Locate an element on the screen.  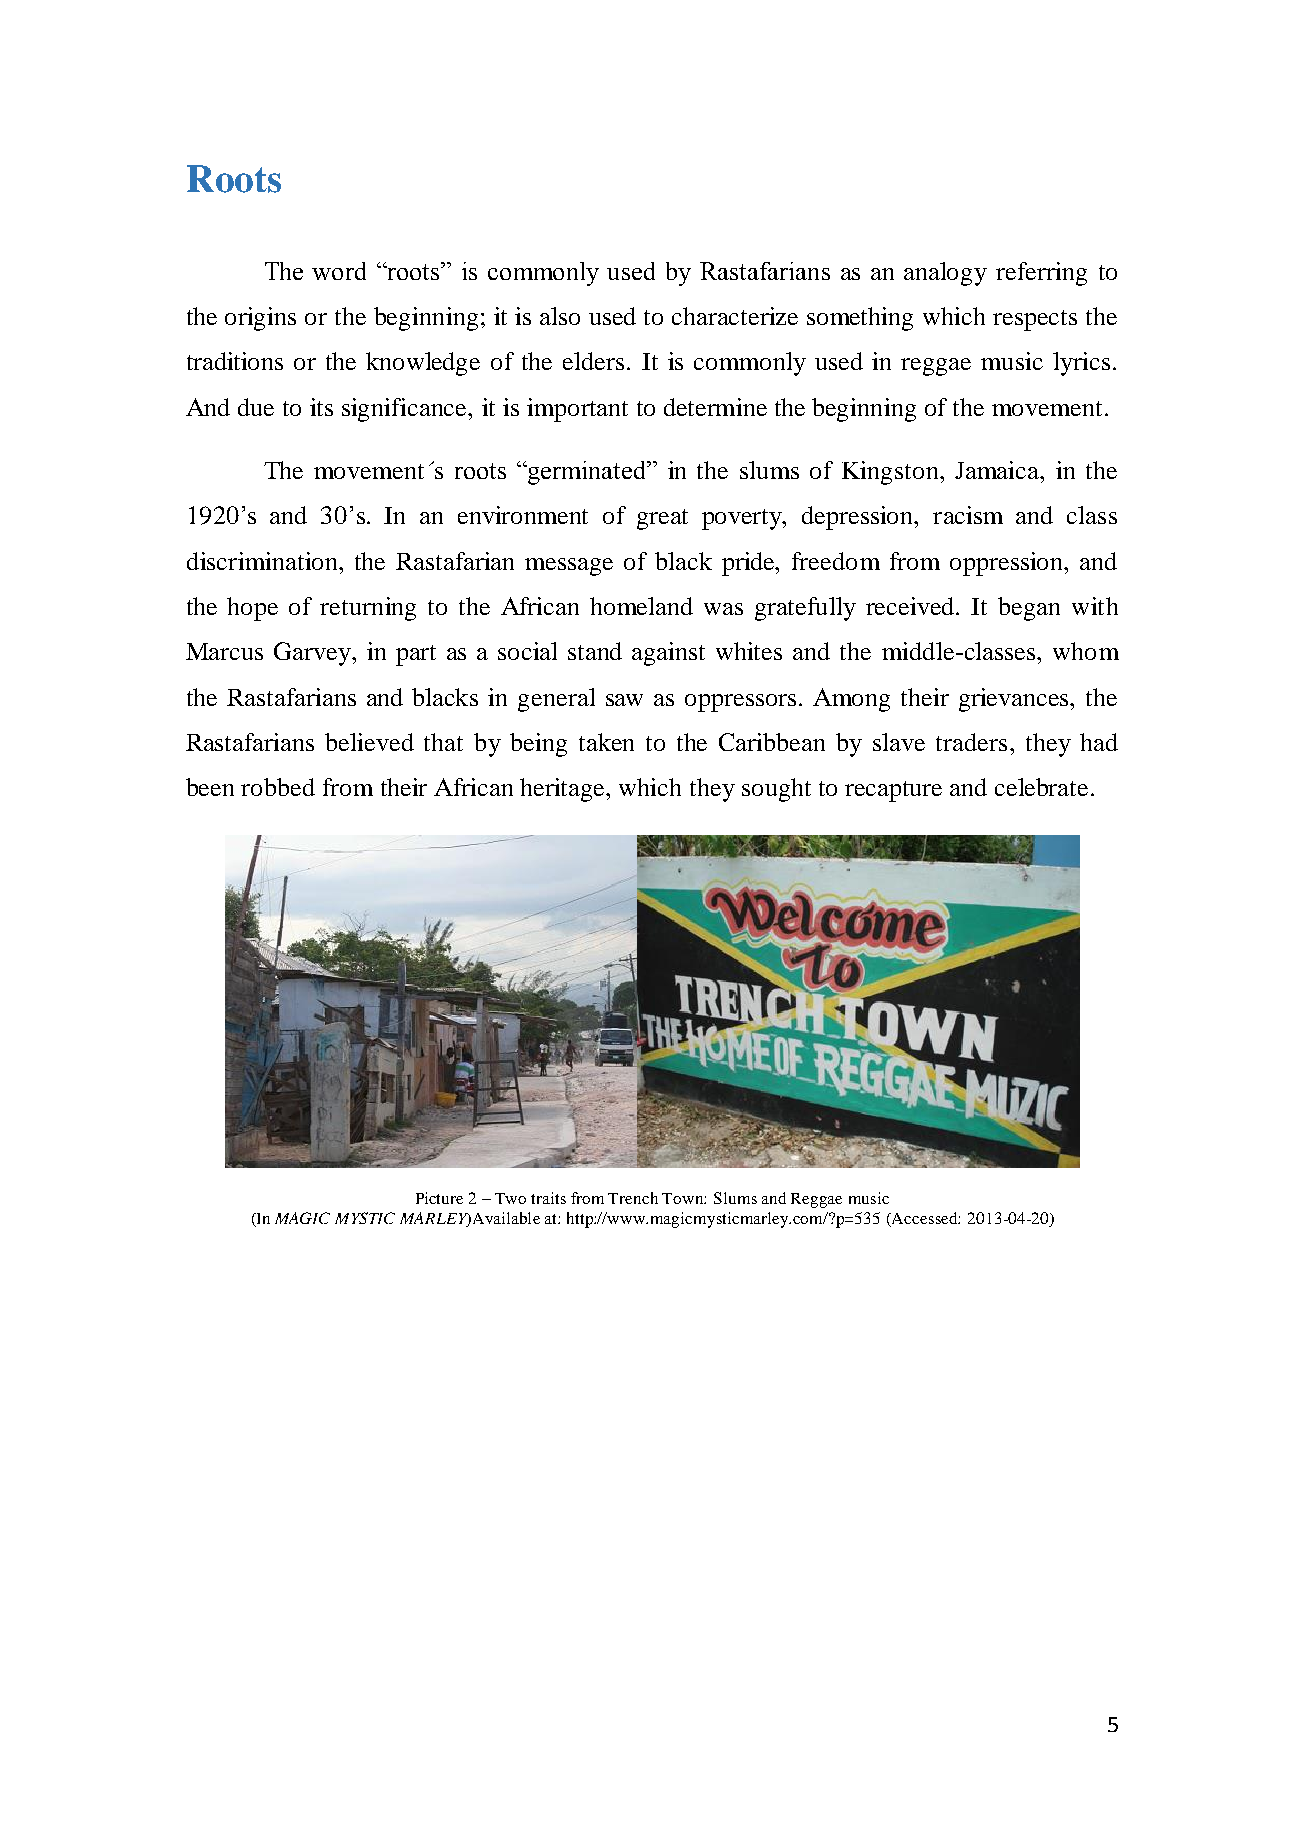
characterize is located at coordinates (735, 316).
